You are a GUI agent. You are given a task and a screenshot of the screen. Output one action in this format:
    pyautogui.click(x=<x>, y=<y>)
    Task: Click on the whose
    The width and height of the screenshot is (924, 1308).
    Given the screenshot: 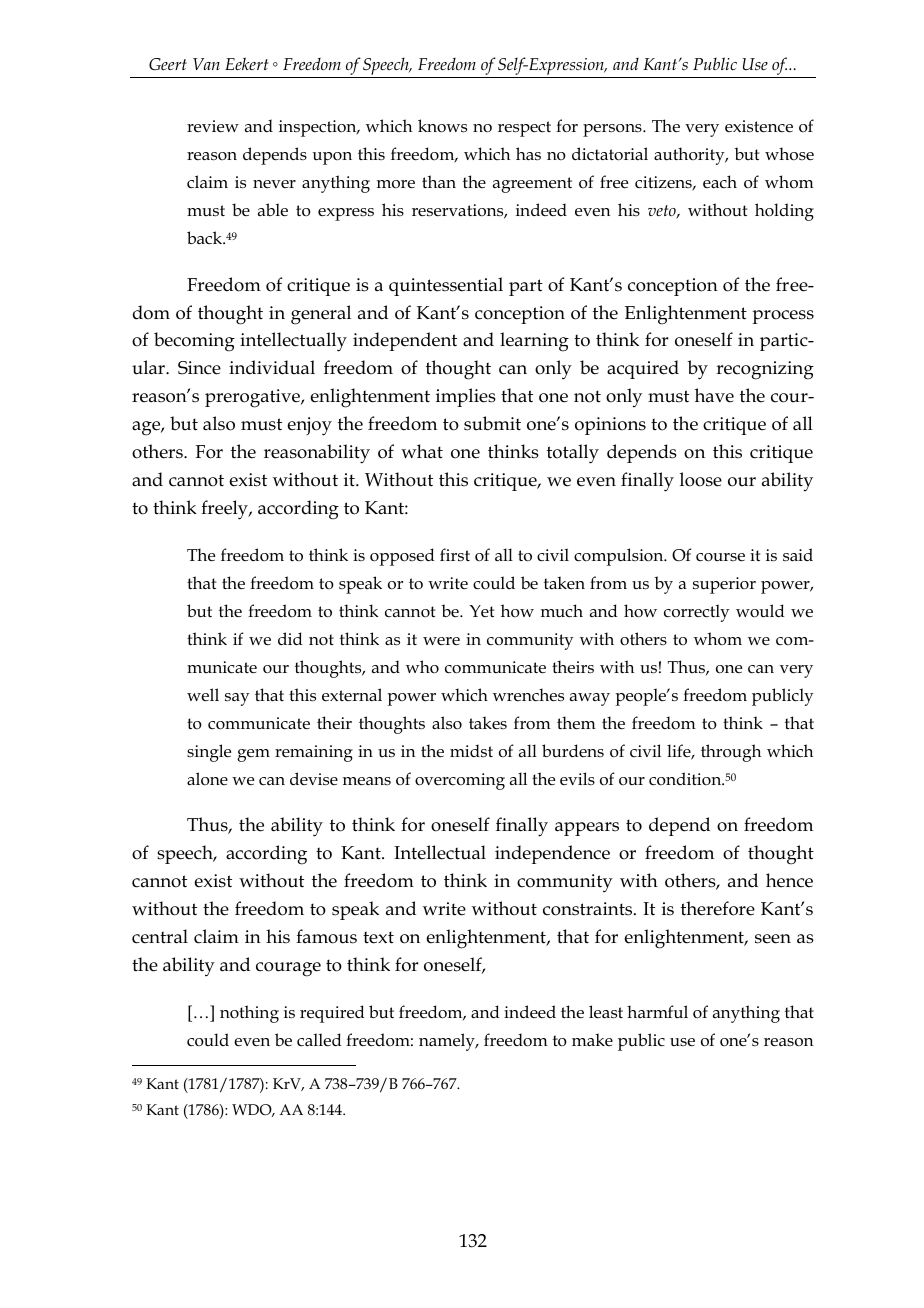 What is the action you would take?
    pyautogui.click(x=789, y=154)
